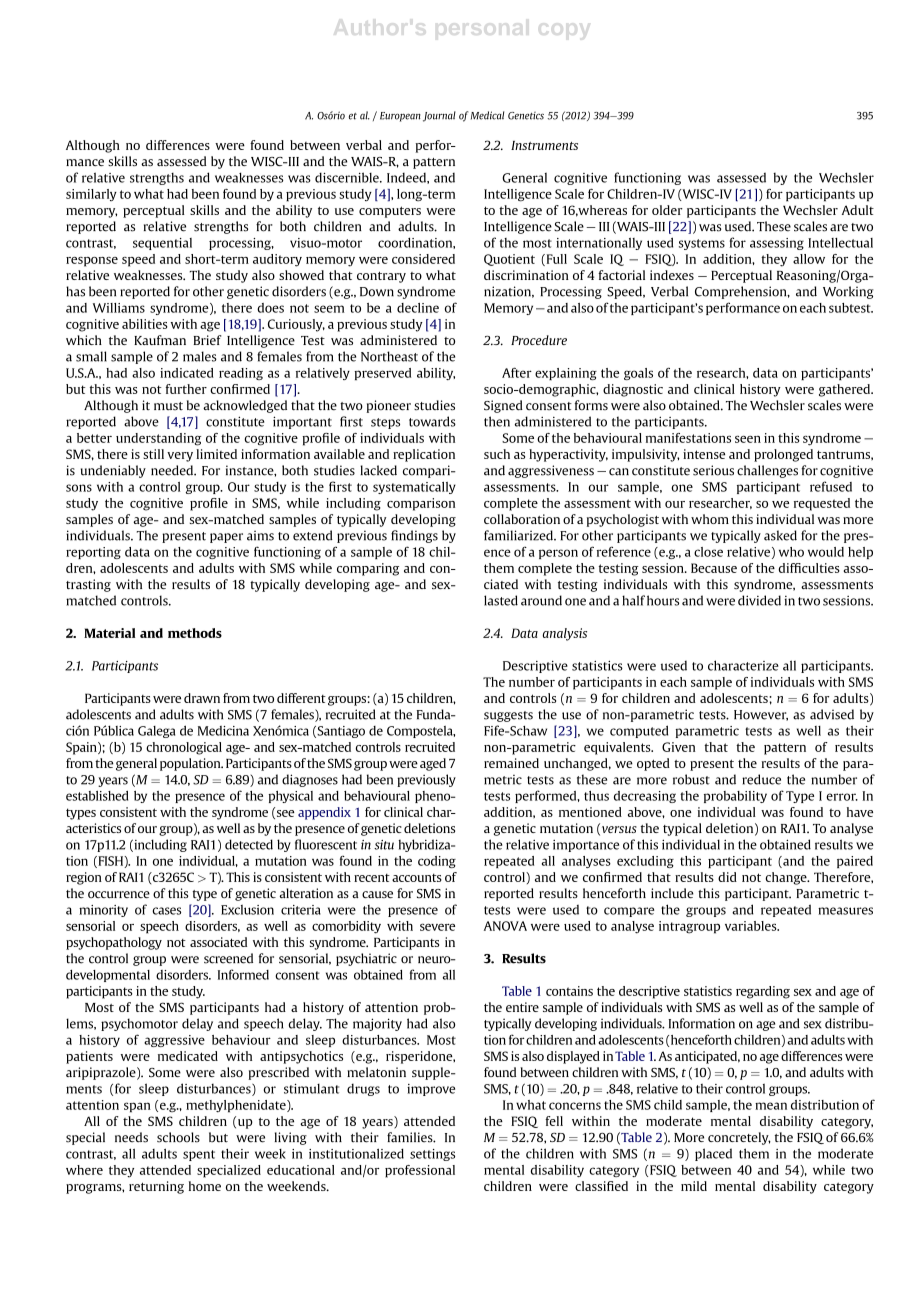 Image resolution: width=924 pixels, height=1308 pixels. What do you see at coordinates (91, 195) in the screenshot?
I see `similarly` at bounding box center [91, 195].
